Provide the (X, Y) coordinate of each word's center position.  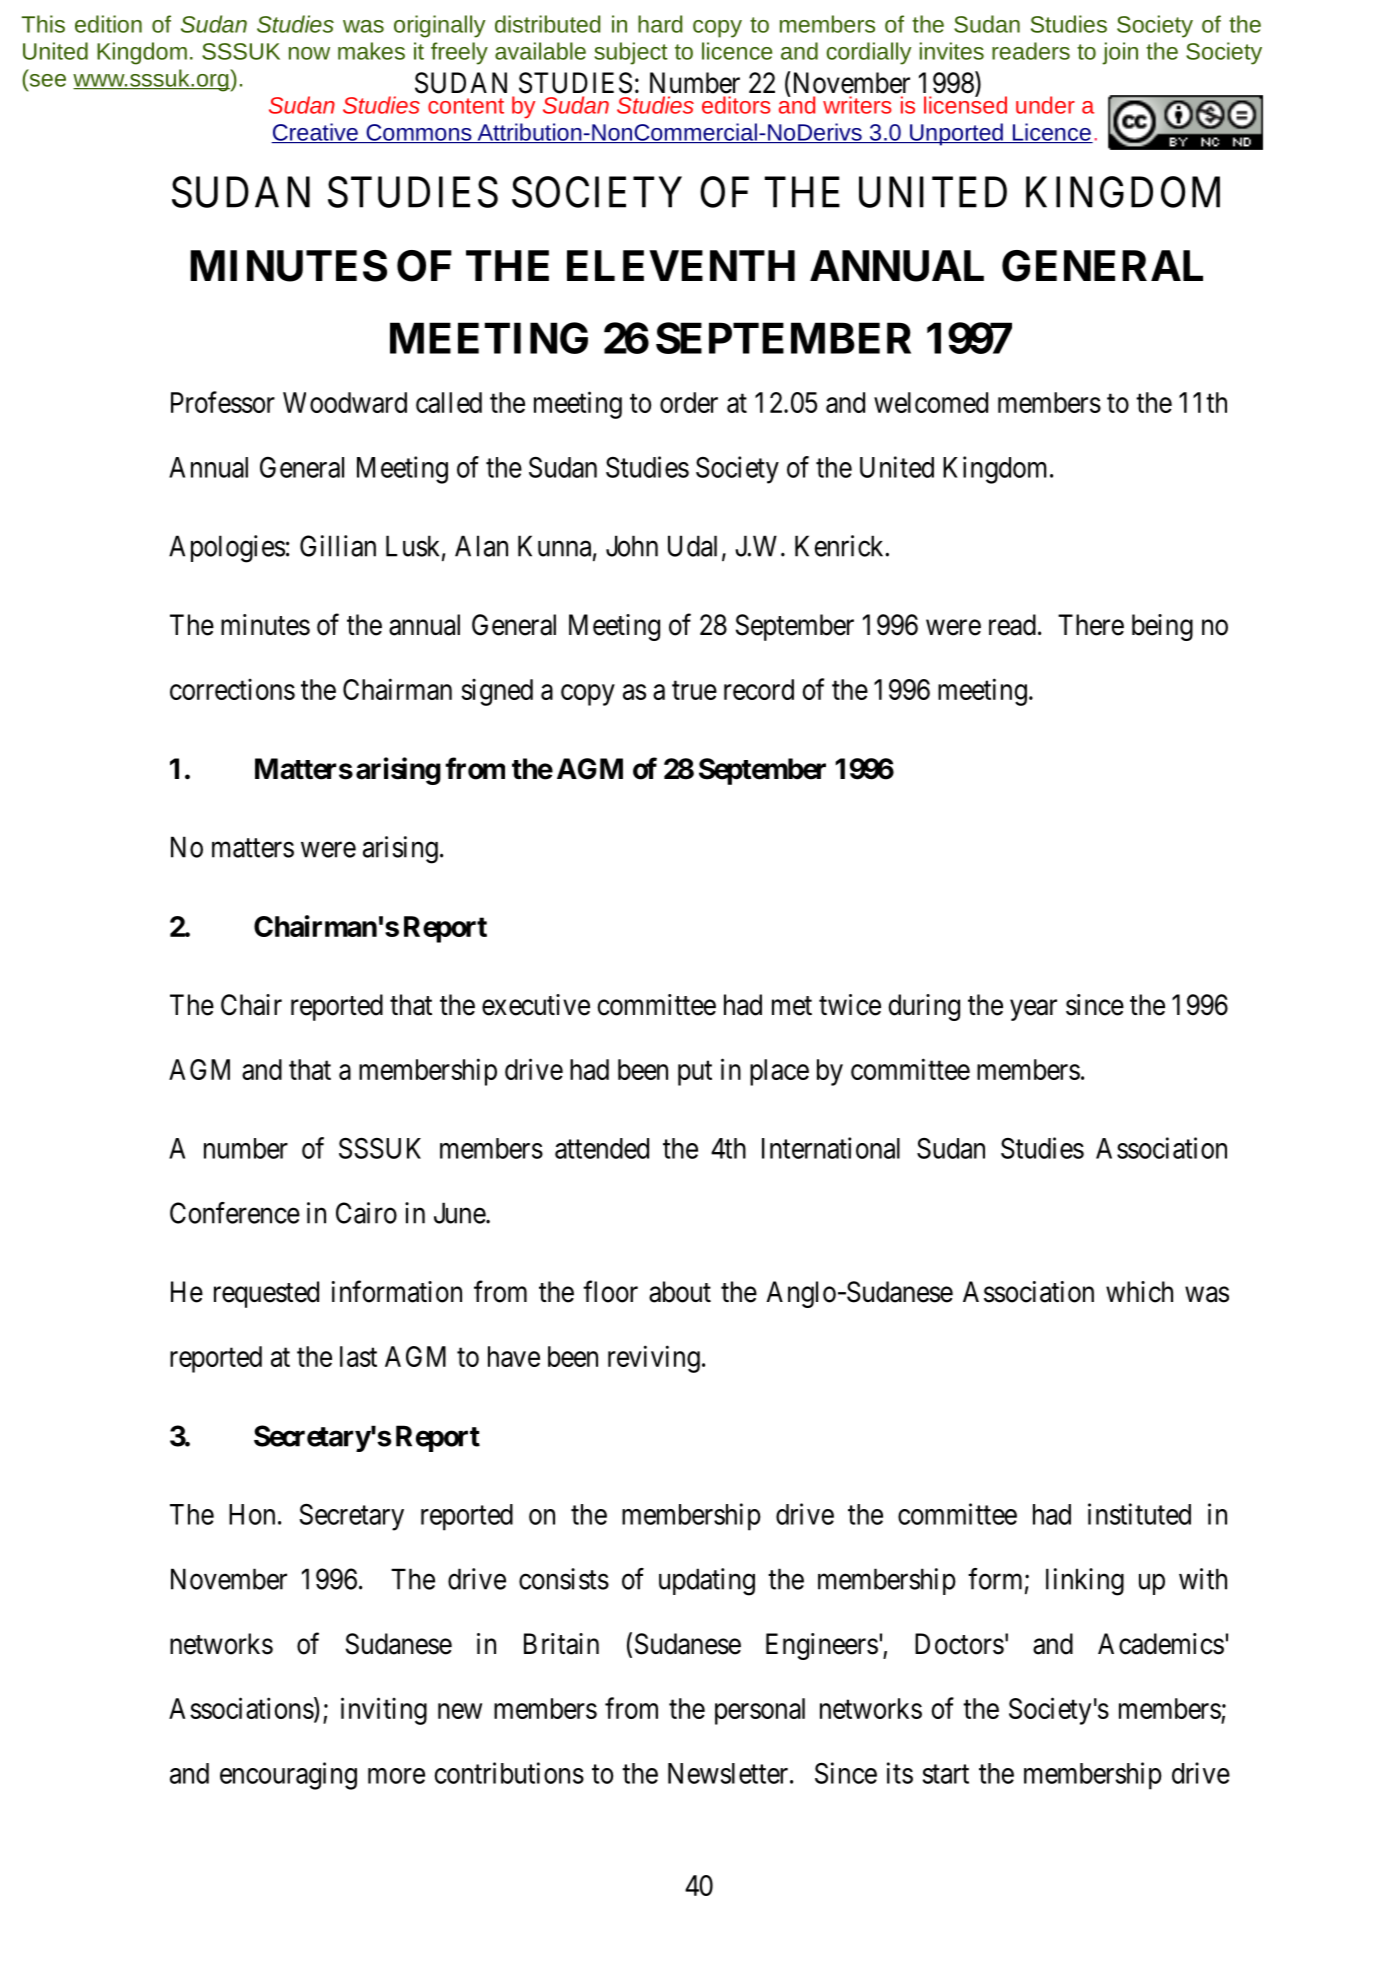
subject (631, 53)
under (1045, 105)
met (792, 1006)
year (1033, 1010)
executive (536, 1005)
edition (108, 24)
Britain (561, 1644)
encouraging (288, 1776)
